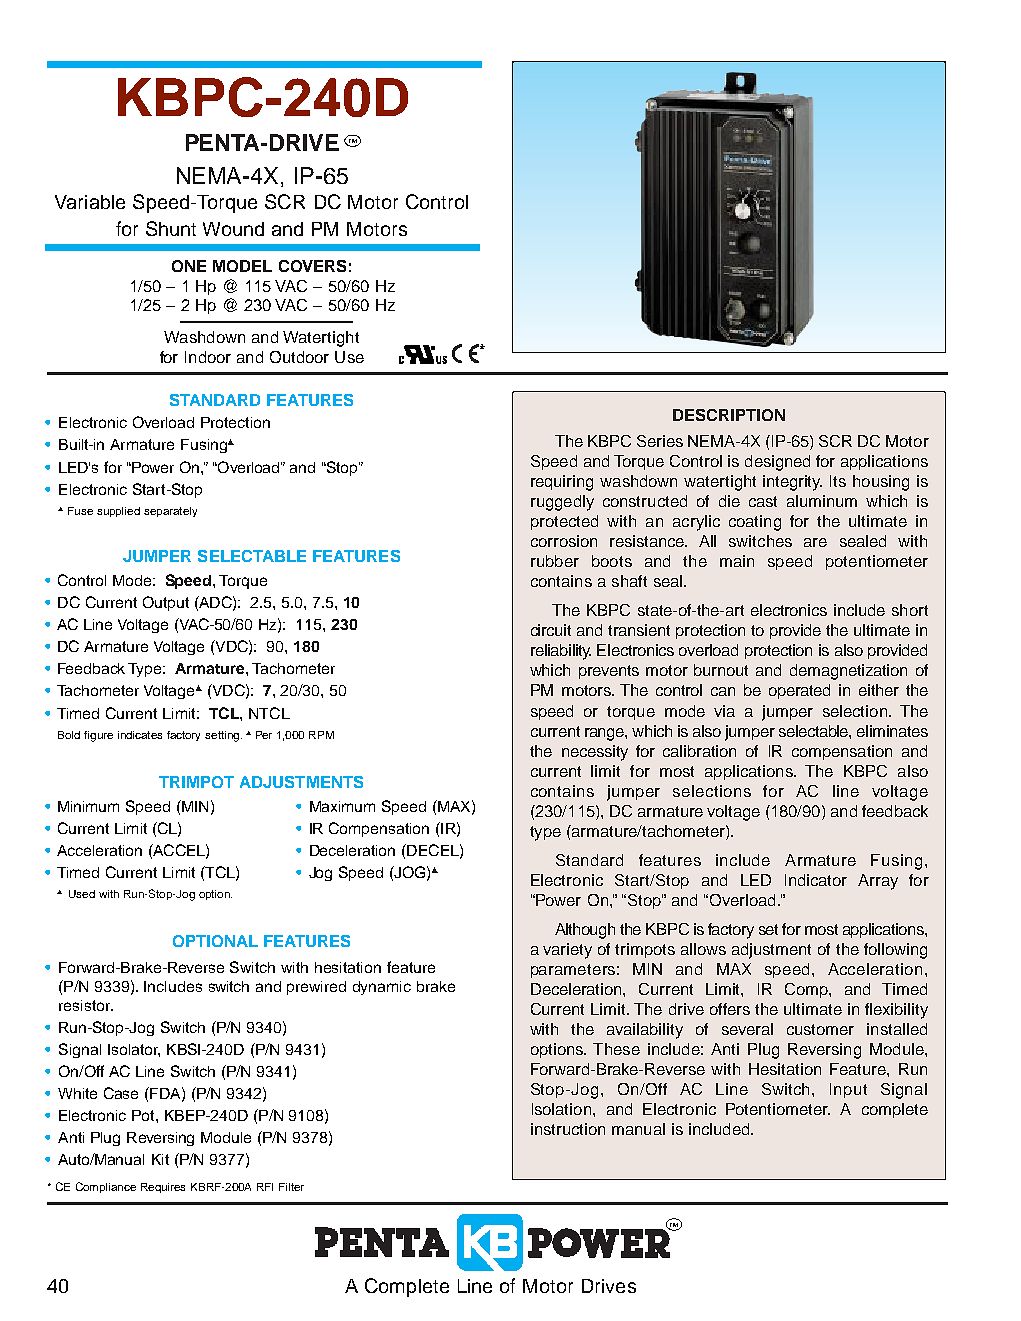 Image resolution: width=1021 pixels, height=1321 pixels. I want to click on separately, so click(170, 512).
